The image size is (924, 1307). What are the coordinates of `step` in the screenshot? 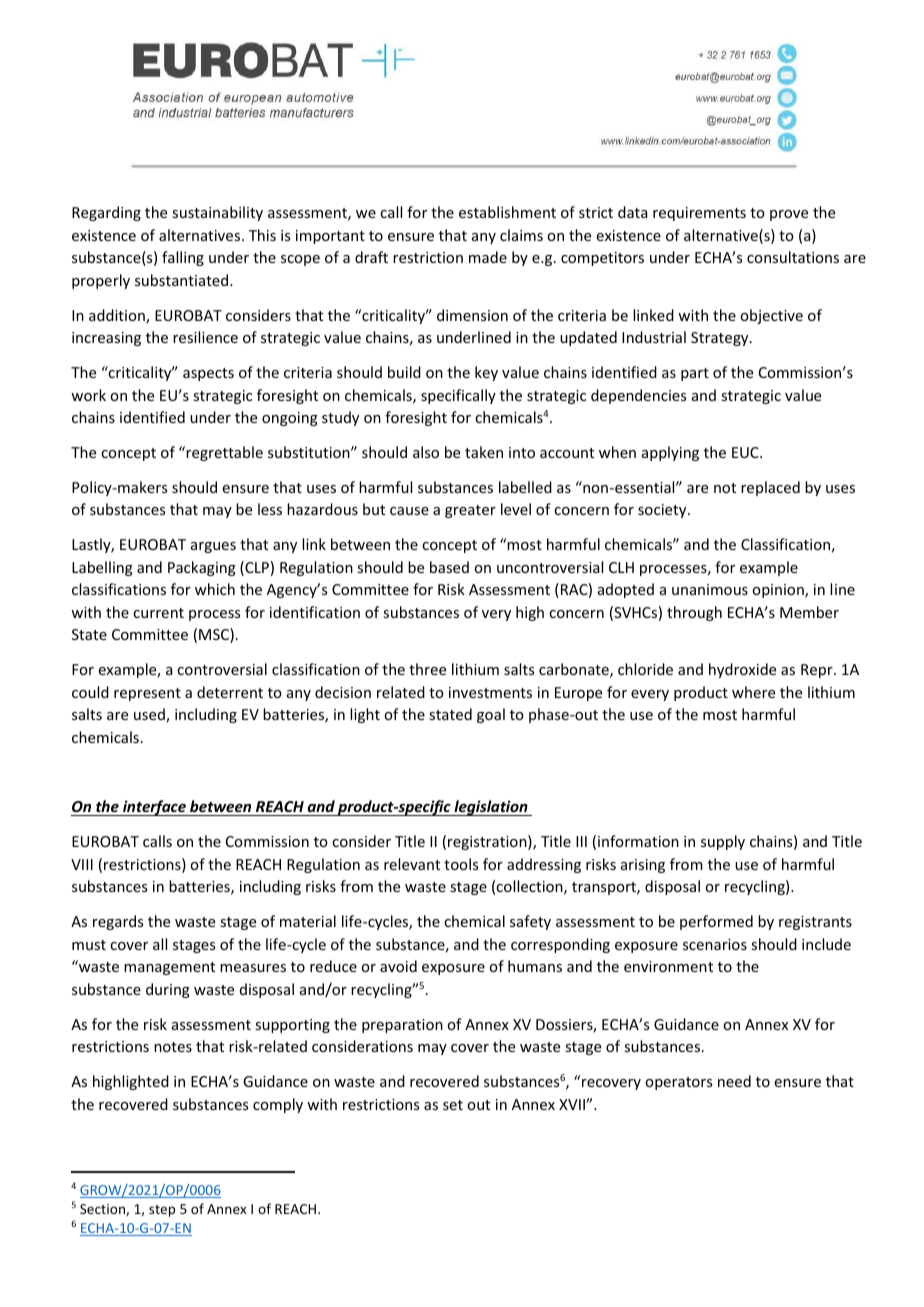 It's located at (162, 1211).
